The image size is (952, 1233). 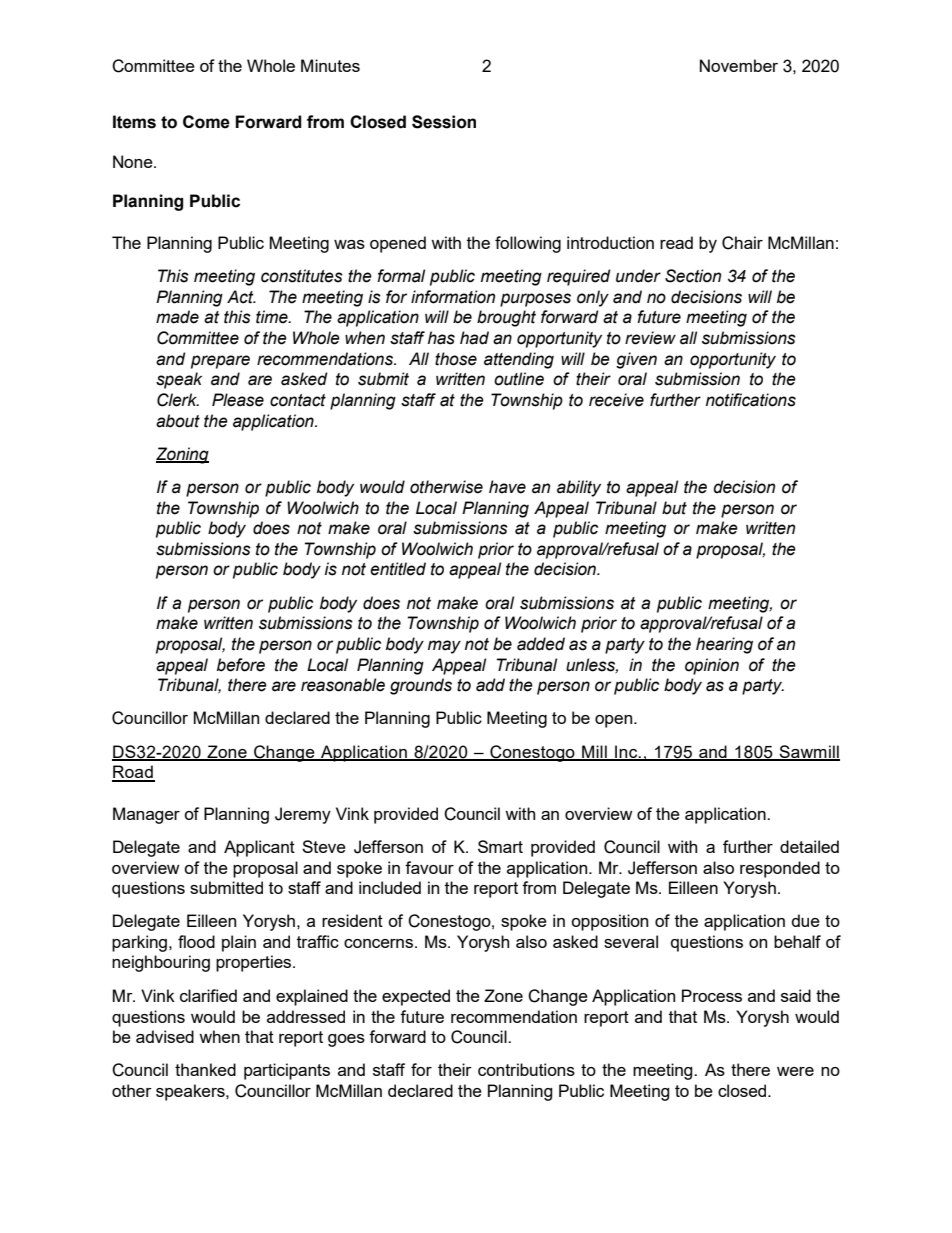 What do you see at coordinates (724, 645) in the document?
I see `hearing` at bounding box center [724, 645].
